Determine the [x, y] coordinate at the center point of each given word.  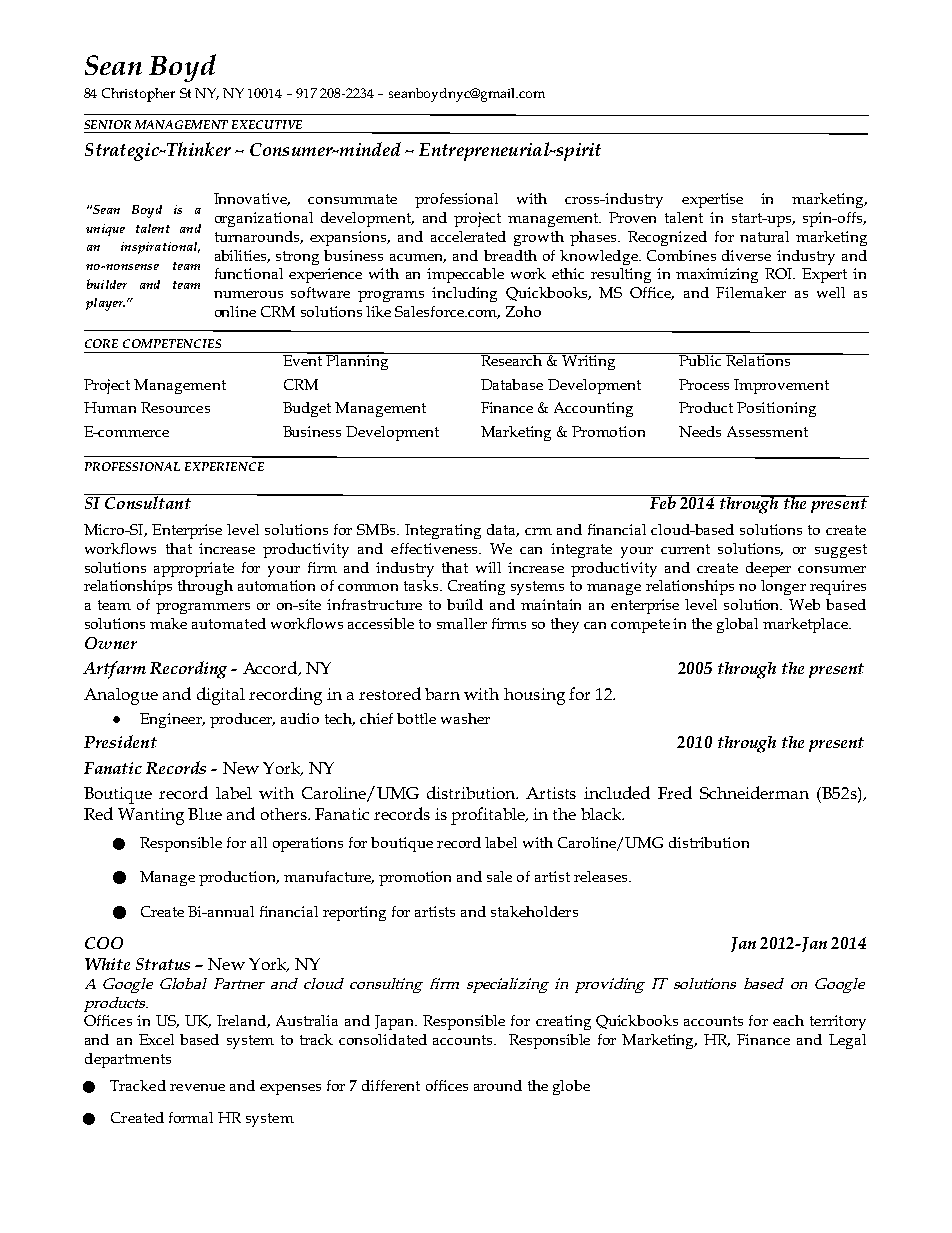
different [391, 1085]
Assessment [767, 431]
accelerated [468, 236]
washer [465, 718]
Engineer [172, 720]
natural [764, 236]
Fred [675, 792]
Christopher [138, 95]
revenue [197, 1087]
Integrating [443, 531]
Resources [175, 407]
